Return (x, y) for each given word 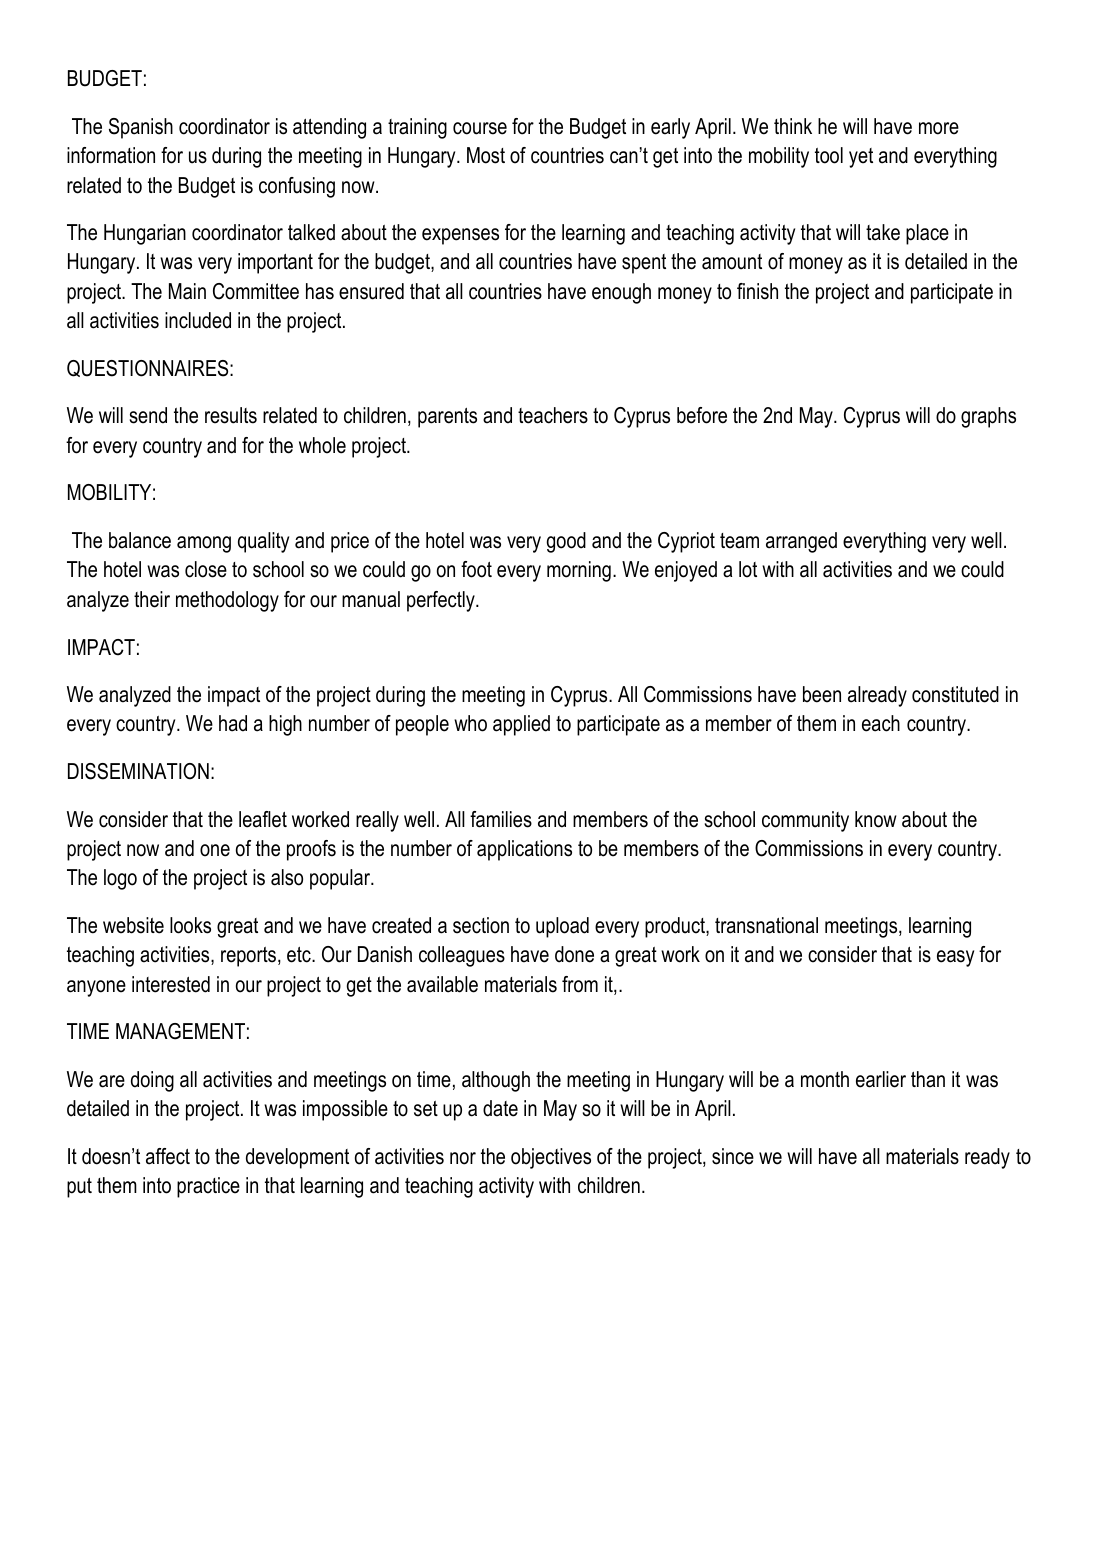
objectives (551, 1158)
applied (521, 725)
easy (955, 958)
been (822, 694)
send (148, 415)
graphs (988, 417)
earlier (881, 1079)
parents (447, 418)
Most (486, 155)
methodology (227, 601)
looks (190, 925)
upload (562, 927)
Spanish (141, 128)
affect (168, 1156)
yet (861, 158)
